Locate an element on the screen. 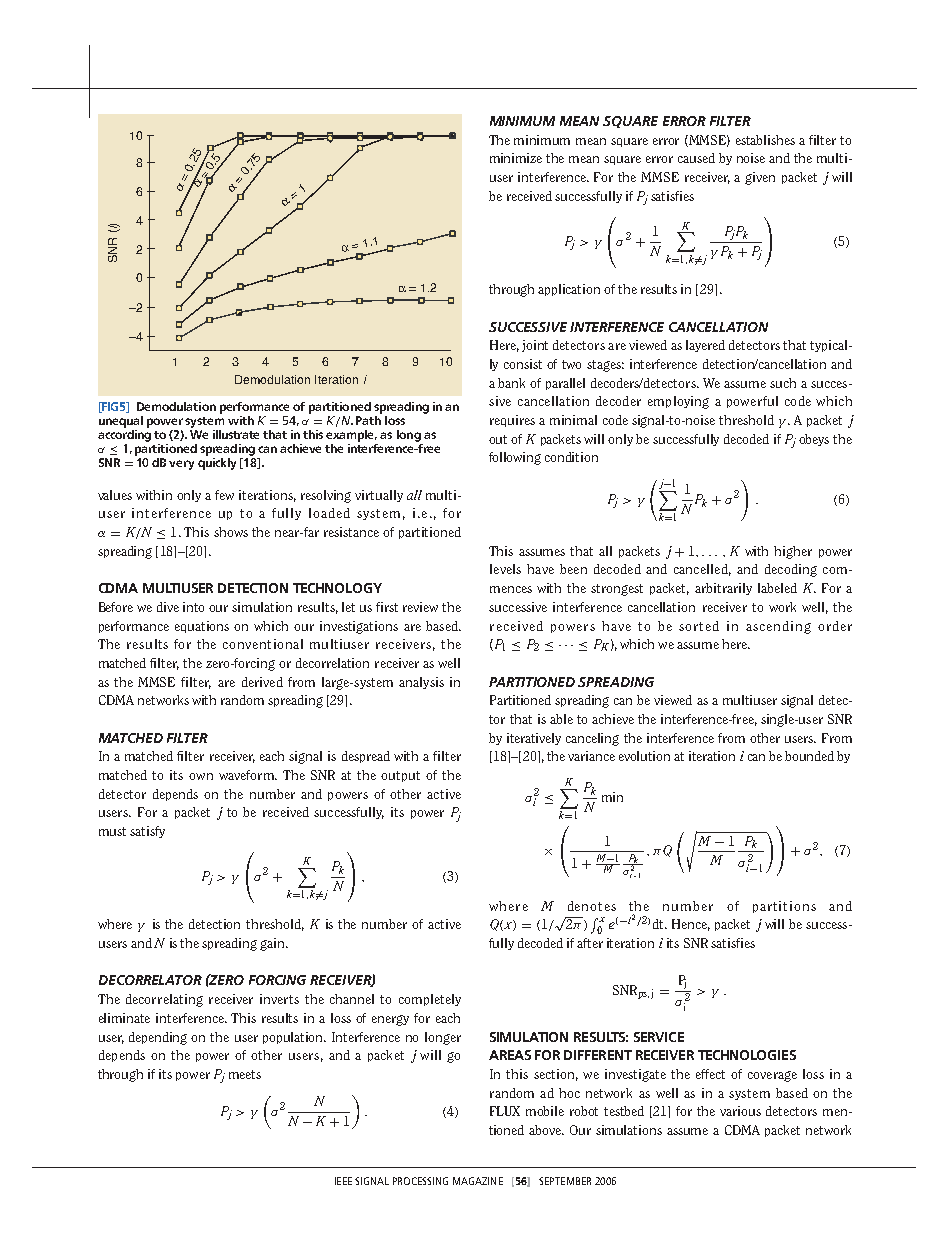 This screenshot has width=952, height=1233. Hence is located at coordinates (691, 925).
